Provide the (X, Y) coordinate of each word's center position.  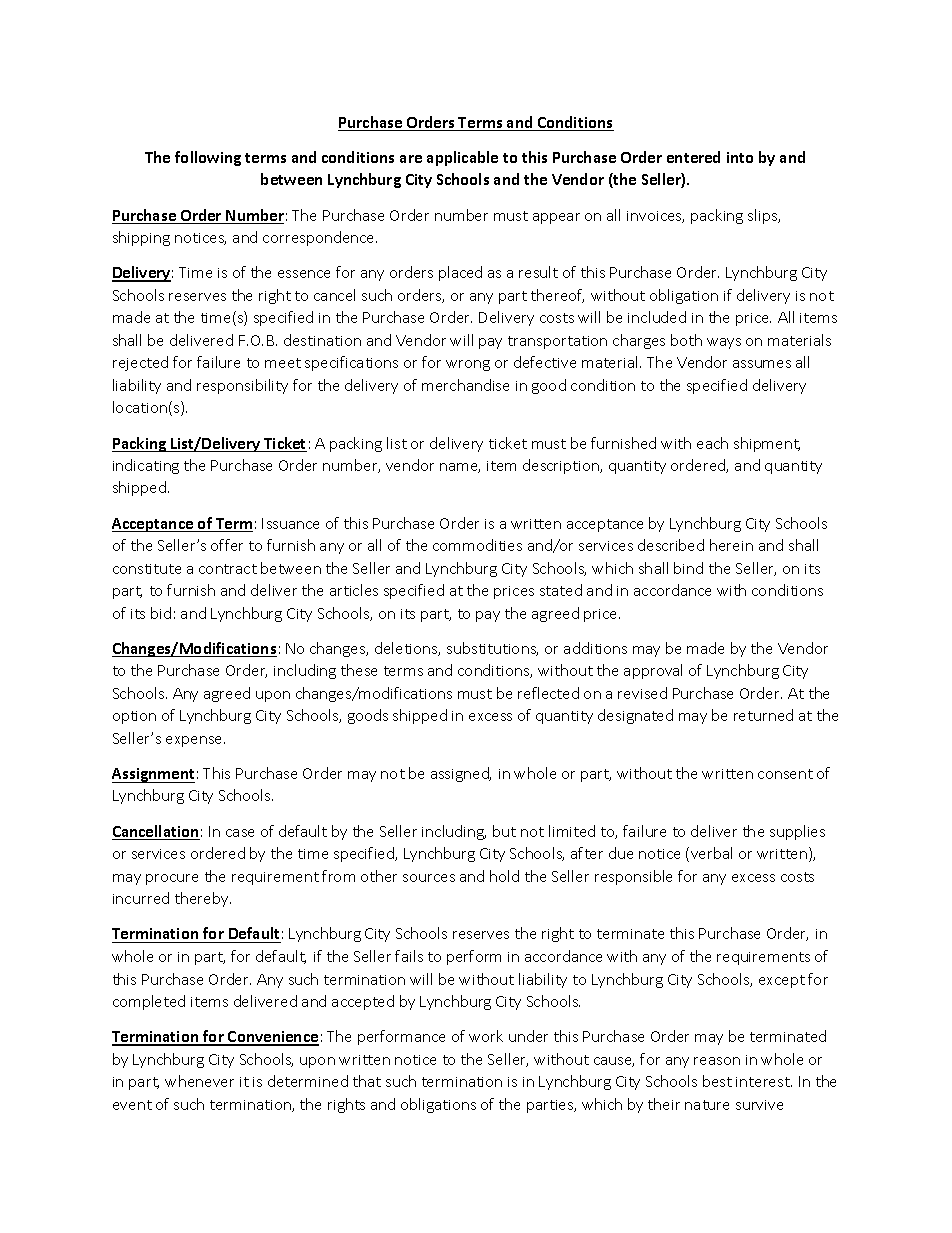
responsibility (242, 386)
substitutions (492, 649)
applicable (462, 158)
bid (161, 613)
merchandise (465, 385)
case (240, 833)
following (208, 158)
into (740, 157)
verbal (711, 853)
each (712, 443)
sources (429, 878)
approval (653, 671)
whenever (199, 1081)
